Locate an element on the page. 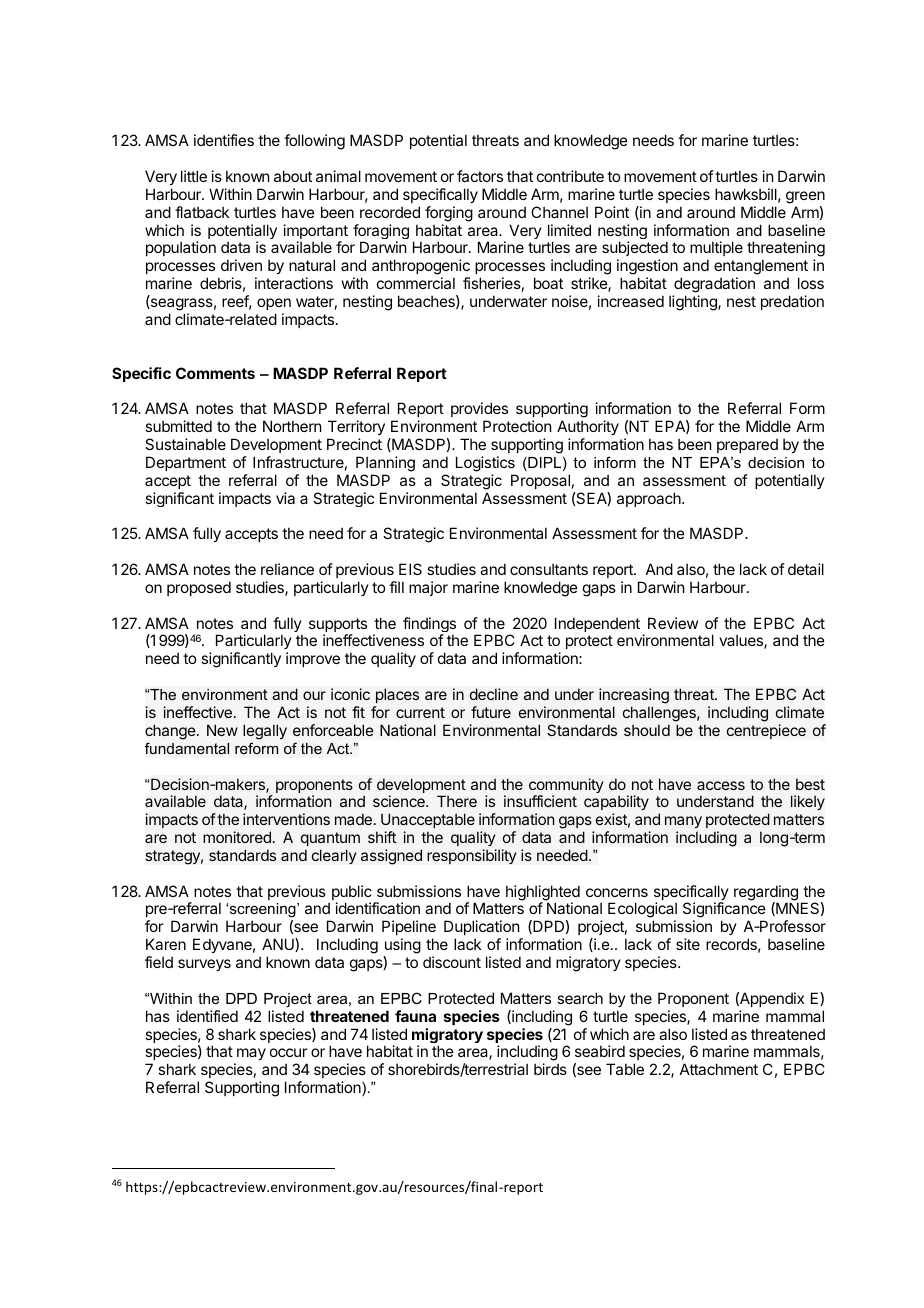 This image has height=1308, width=924. detail is located at coordinates (806, 569).
